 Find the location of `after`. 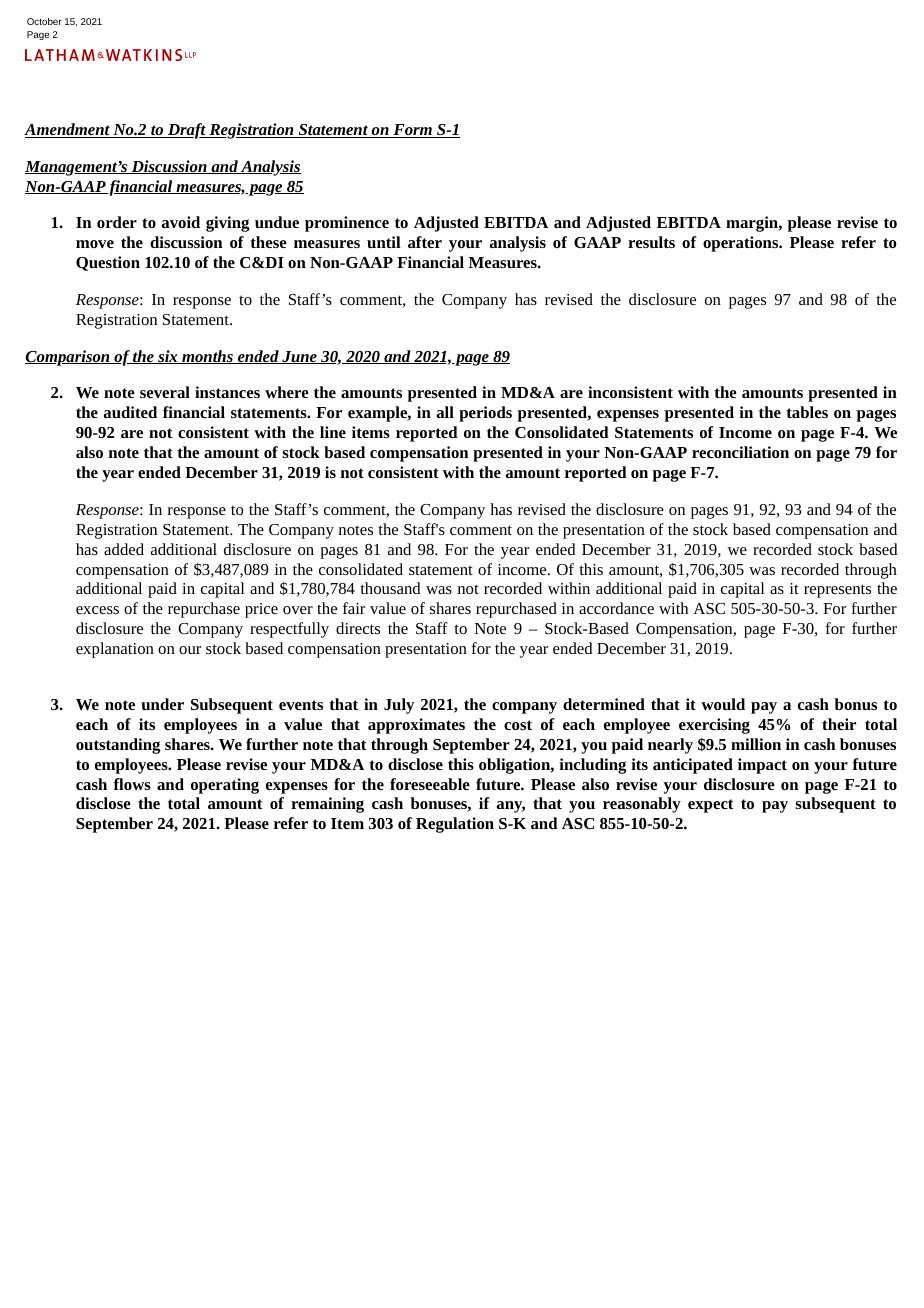

after is located at coordinates (425, 242).
